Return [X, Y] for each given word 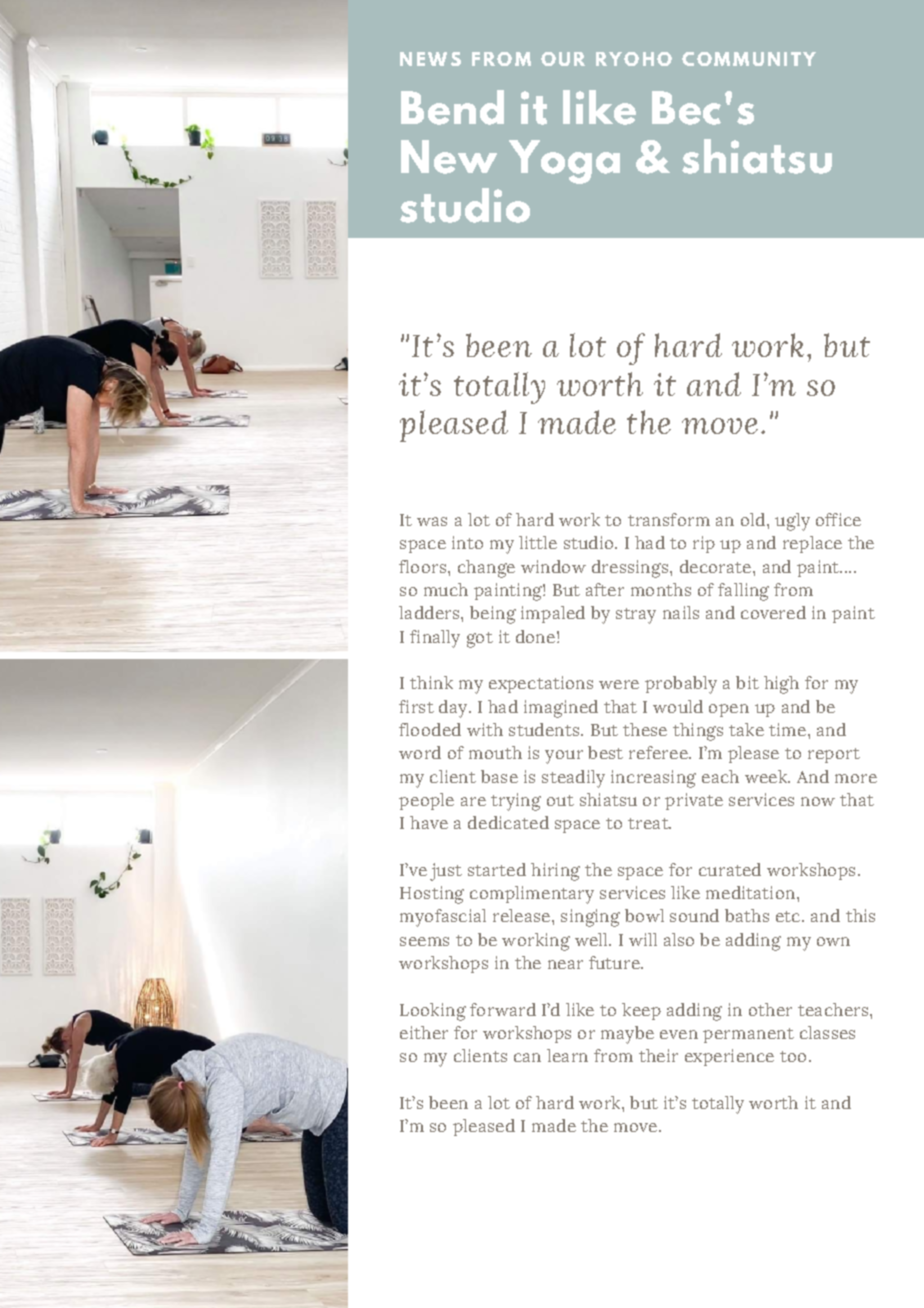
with [485, 729]
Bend [452, 107]
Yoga [564, 162]
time [787, 729]
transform [669, 519]
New [449, 157]
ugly [792, 522]
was [432, 521]
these [645, 729]
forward [503, 1009]
